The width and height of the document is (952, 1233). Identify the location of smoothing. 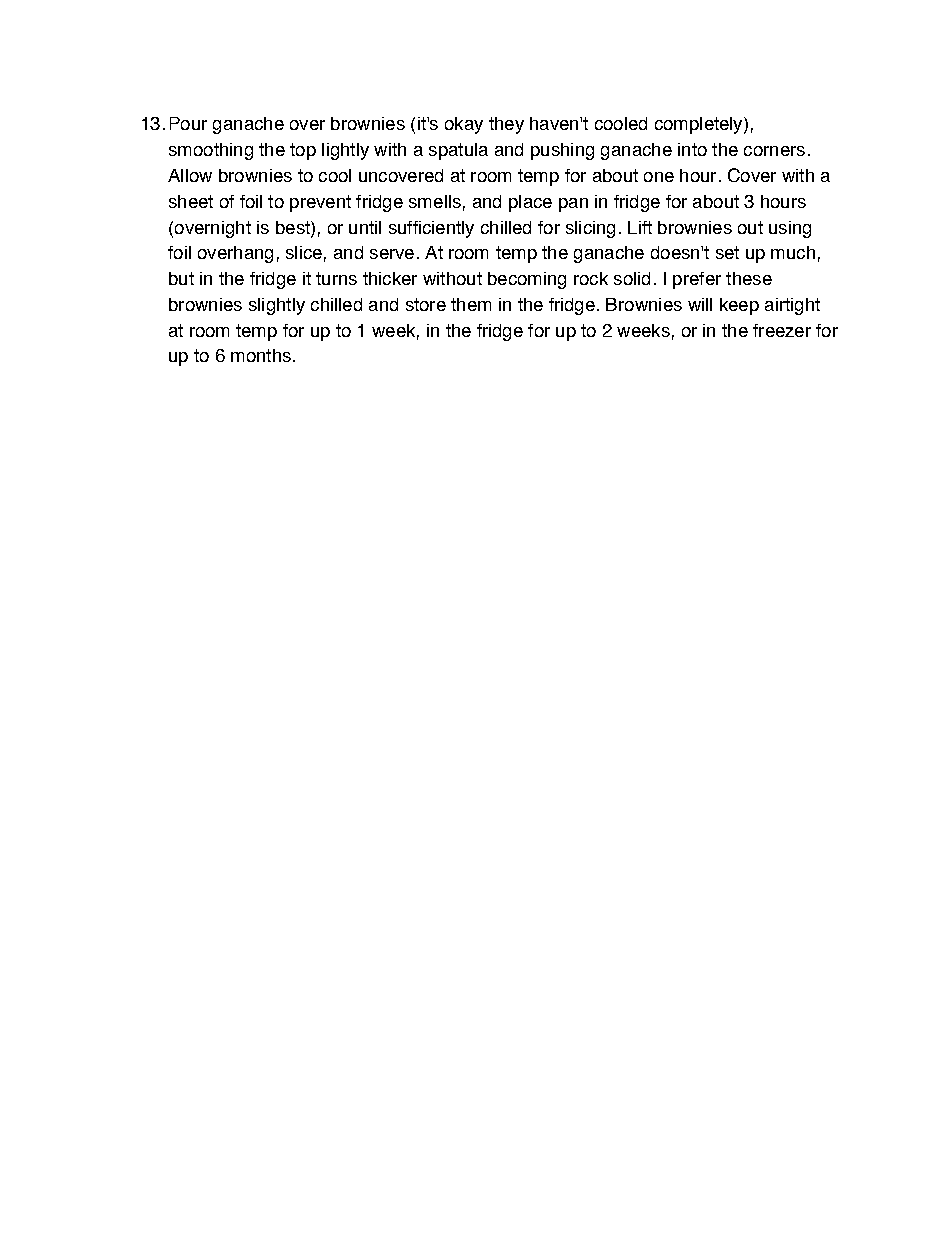
(211, 151).
